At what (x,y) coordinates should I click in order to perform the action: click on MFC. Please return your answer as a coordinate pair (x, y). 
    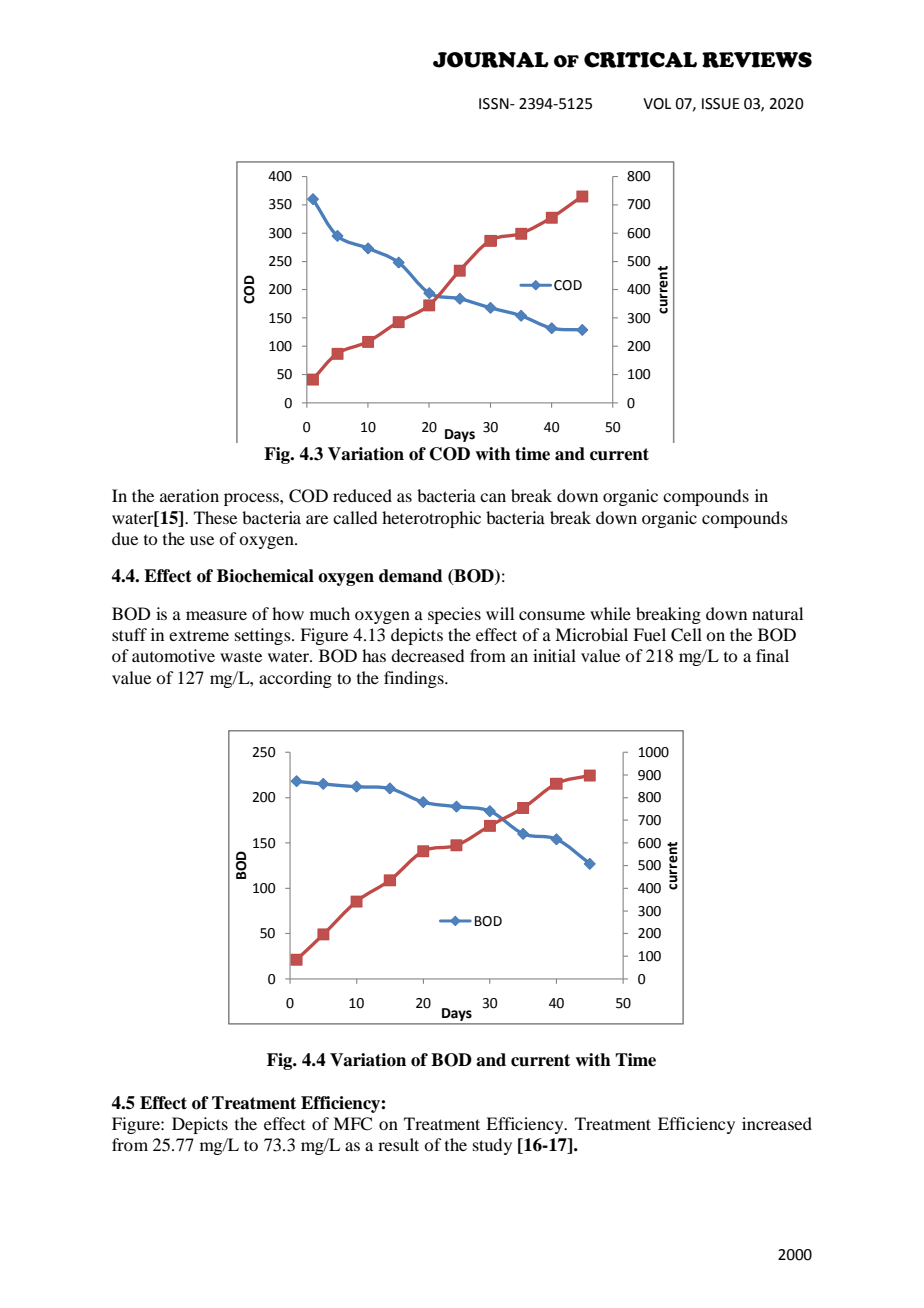
    Looking at the image, I should click on (352, 1124).
